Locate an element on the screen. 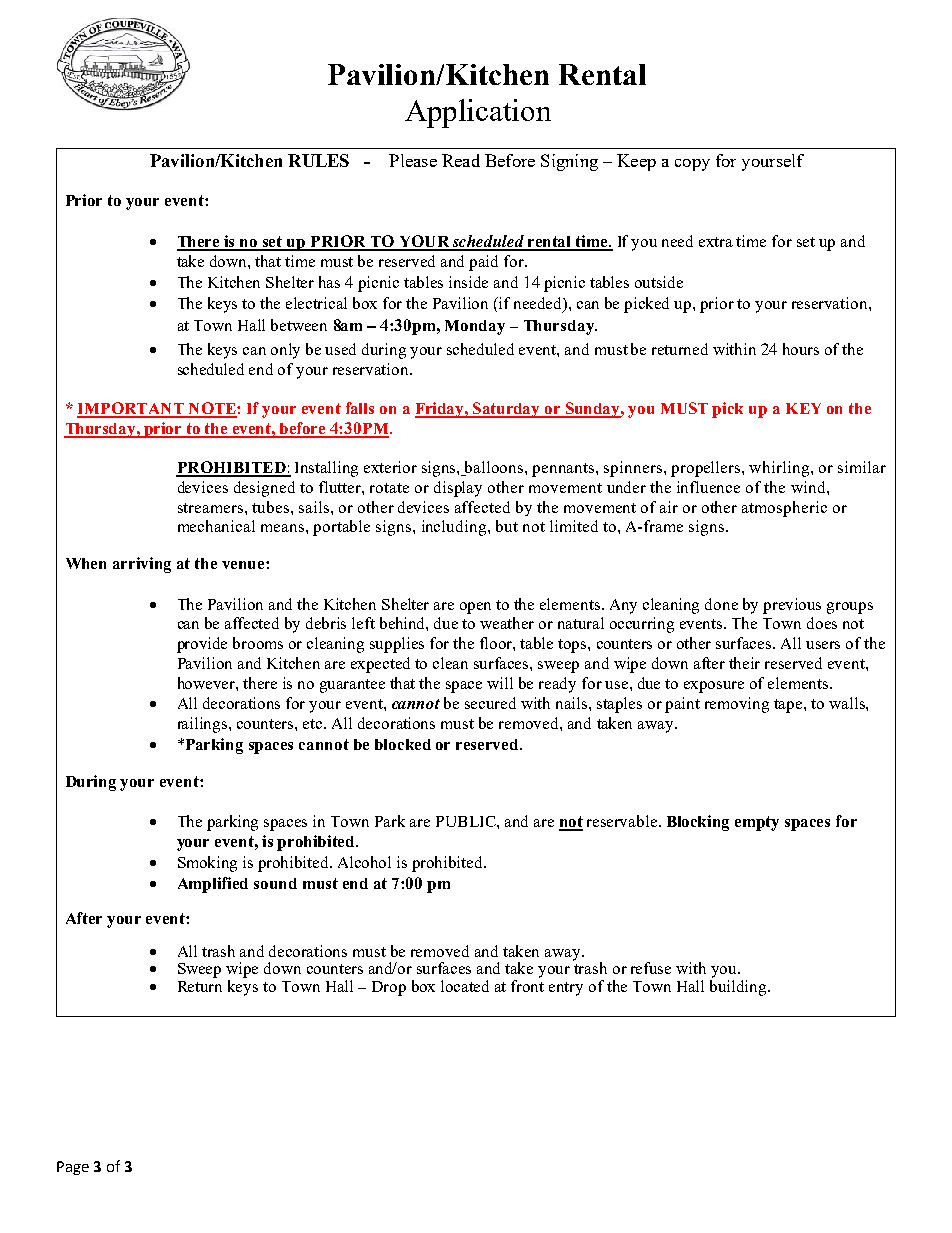  copy is located at coordinates (692, 165).
